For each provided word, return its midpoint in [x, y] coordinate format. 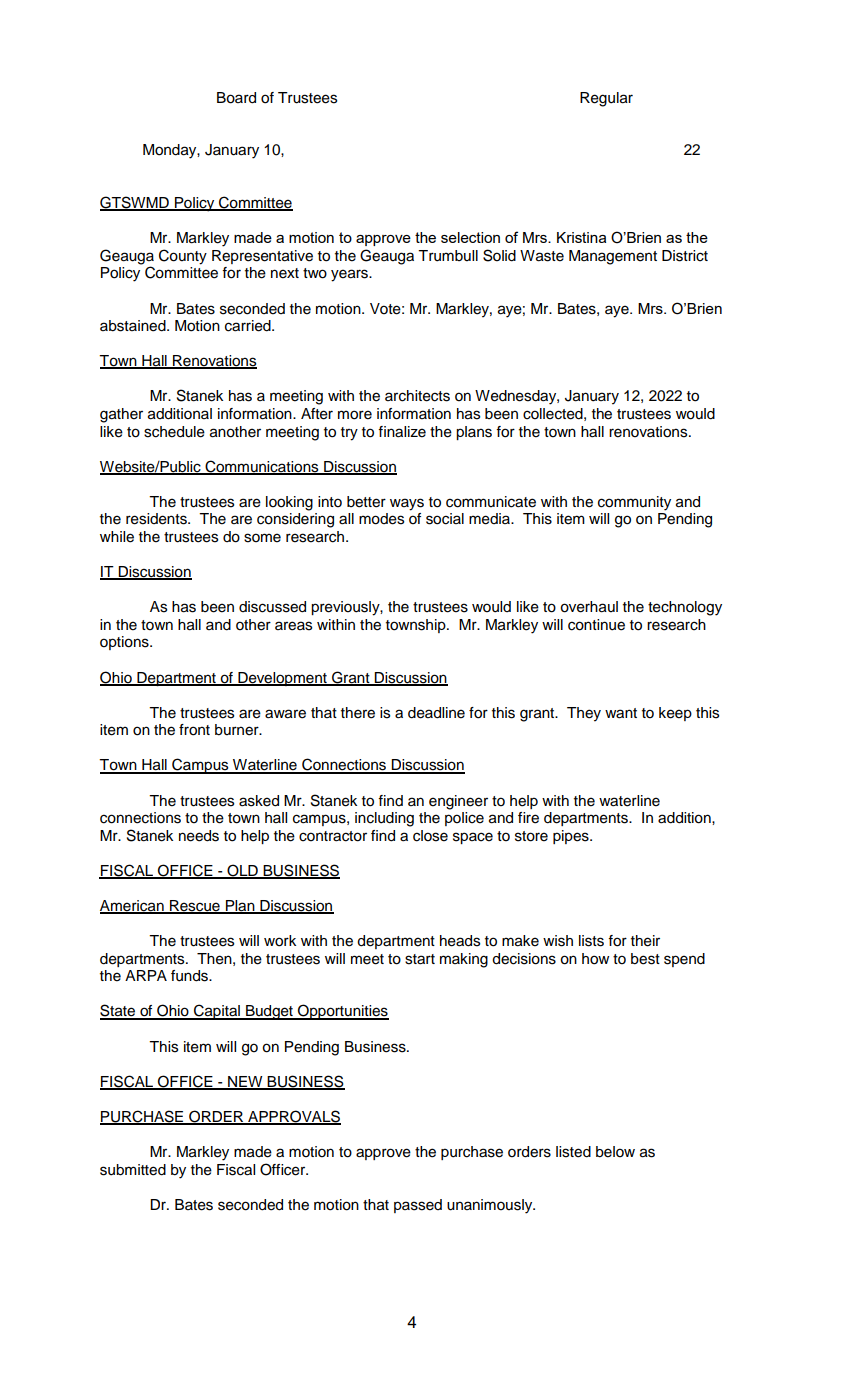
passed [418, 1206]
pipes [572, 837]
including [384, 819]
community [634, 503]
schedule [174, 432]
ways [407, 504]
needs [199, 836]
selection [470, 237]
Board [236, 98]
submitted [133, 1170]
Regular [606, 99]
